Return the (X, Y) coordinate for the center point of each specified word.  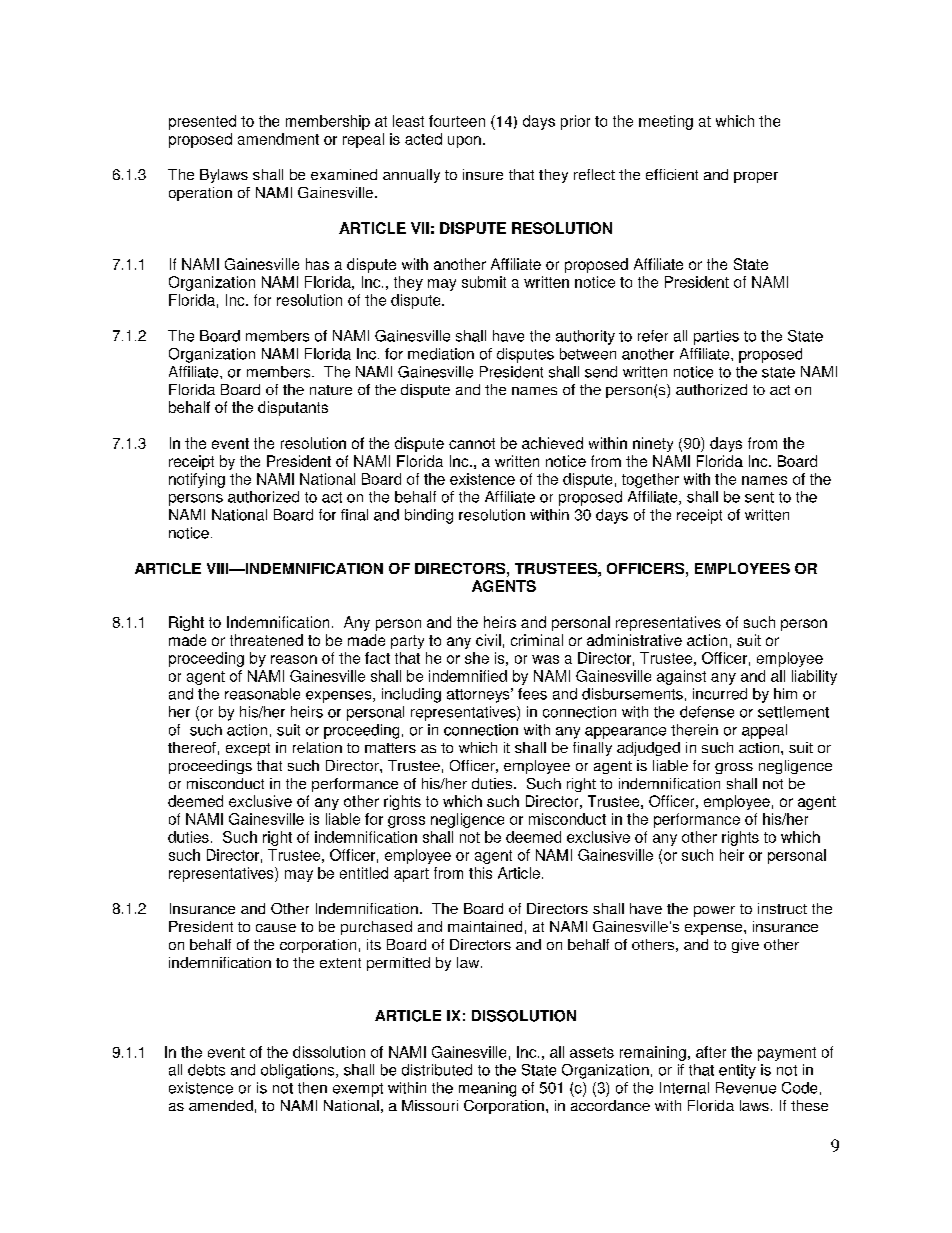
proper (756, 177)
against (681, 677)
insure (483, 174)
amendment (278, 139)
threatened (266, 640)
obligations (299, 1071)
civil (488, 640)
